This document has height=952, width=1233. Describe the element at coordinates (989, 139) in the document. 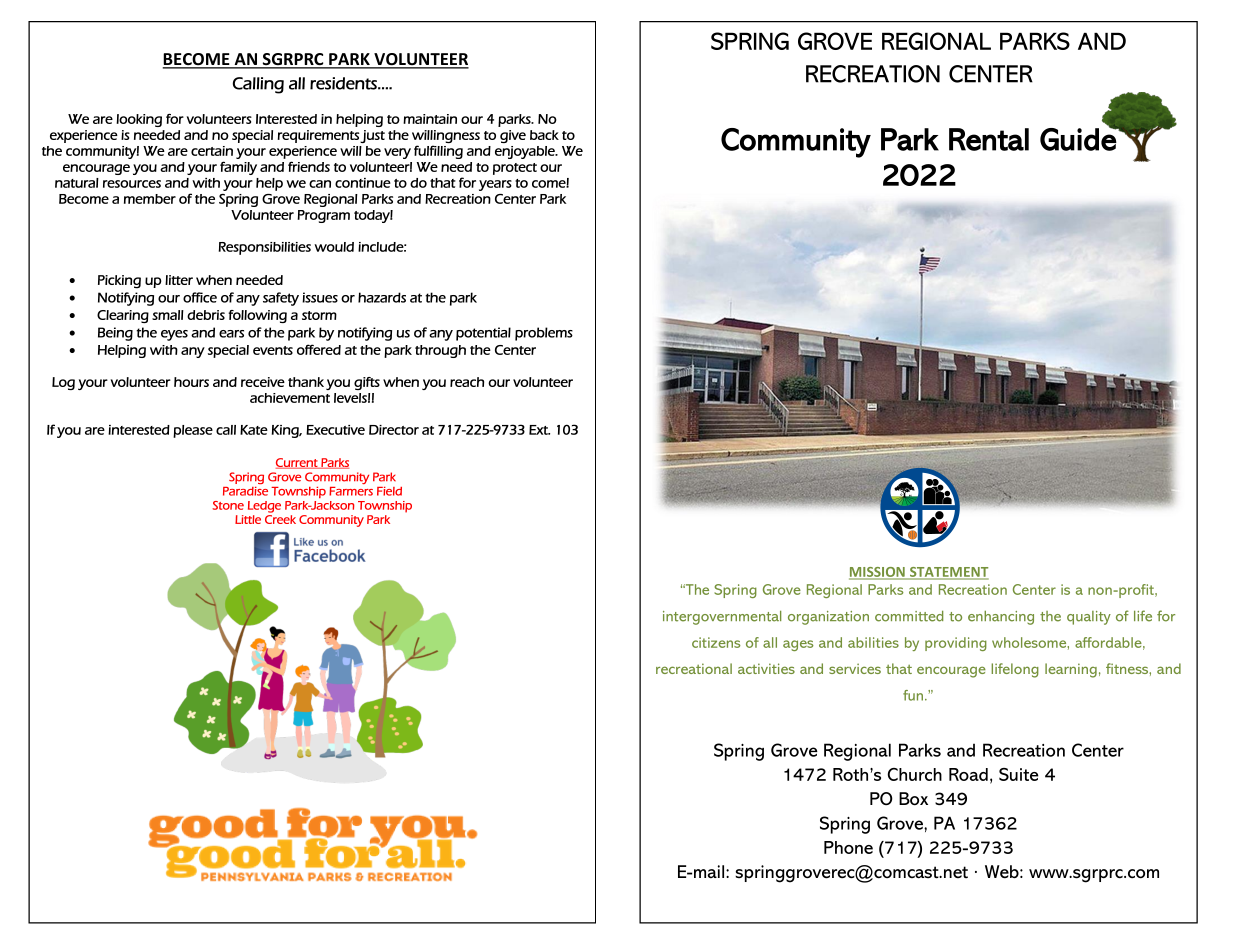

I see `Rental` at that location.
